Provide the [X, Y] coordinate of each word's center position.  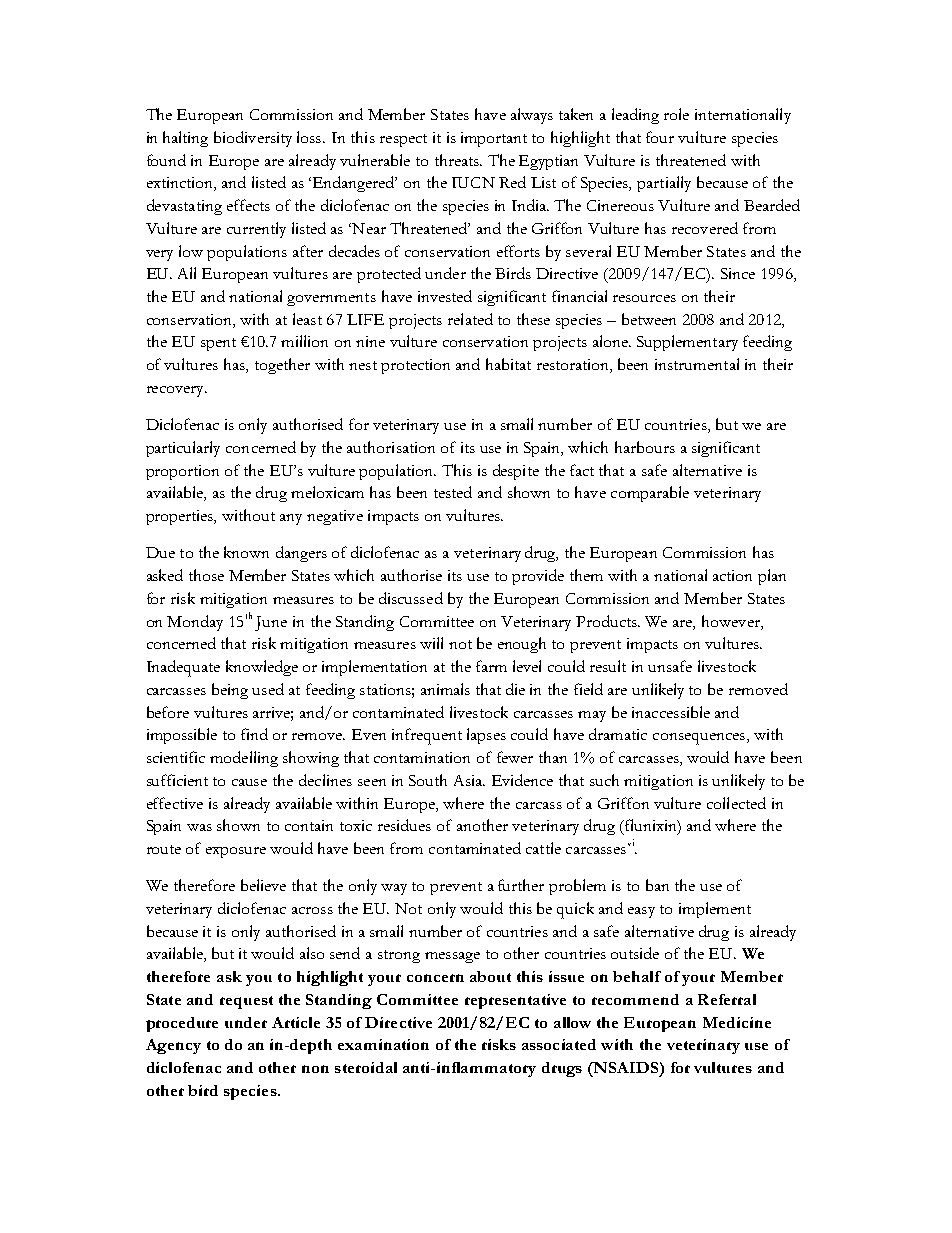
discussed [411, 598]
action [732, 575]
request [246, 1002]
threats [458, 160]
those [206, 575]
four [660, 137]
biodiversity [253, 139]
